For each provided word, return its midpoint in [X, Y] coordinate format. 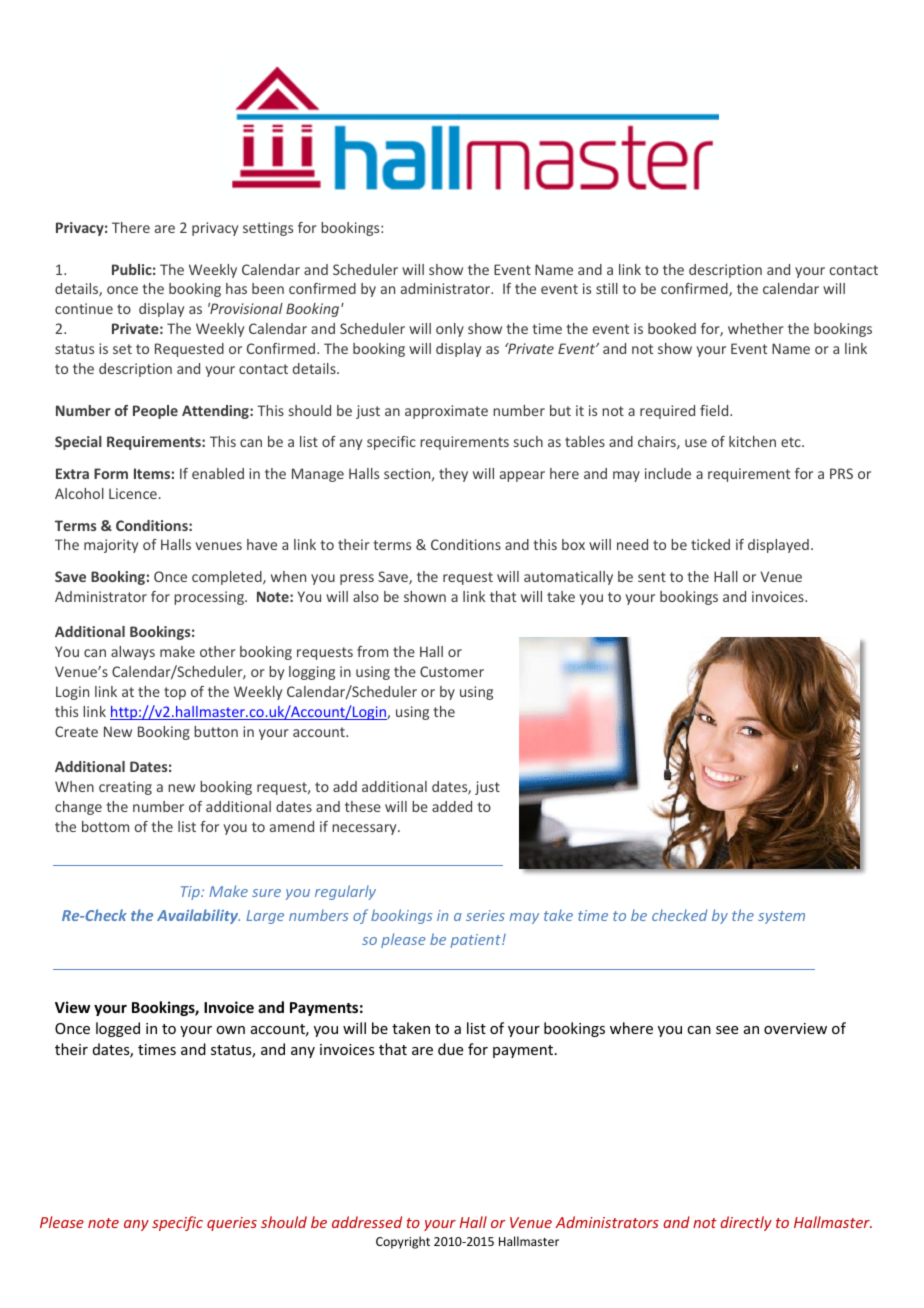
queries [232, 1224]
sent [652, 577]
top [175, 693]
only [450, 330]
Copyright [403, 1242]
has [236, 288]
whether [756, 328]
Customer [452, 671]
